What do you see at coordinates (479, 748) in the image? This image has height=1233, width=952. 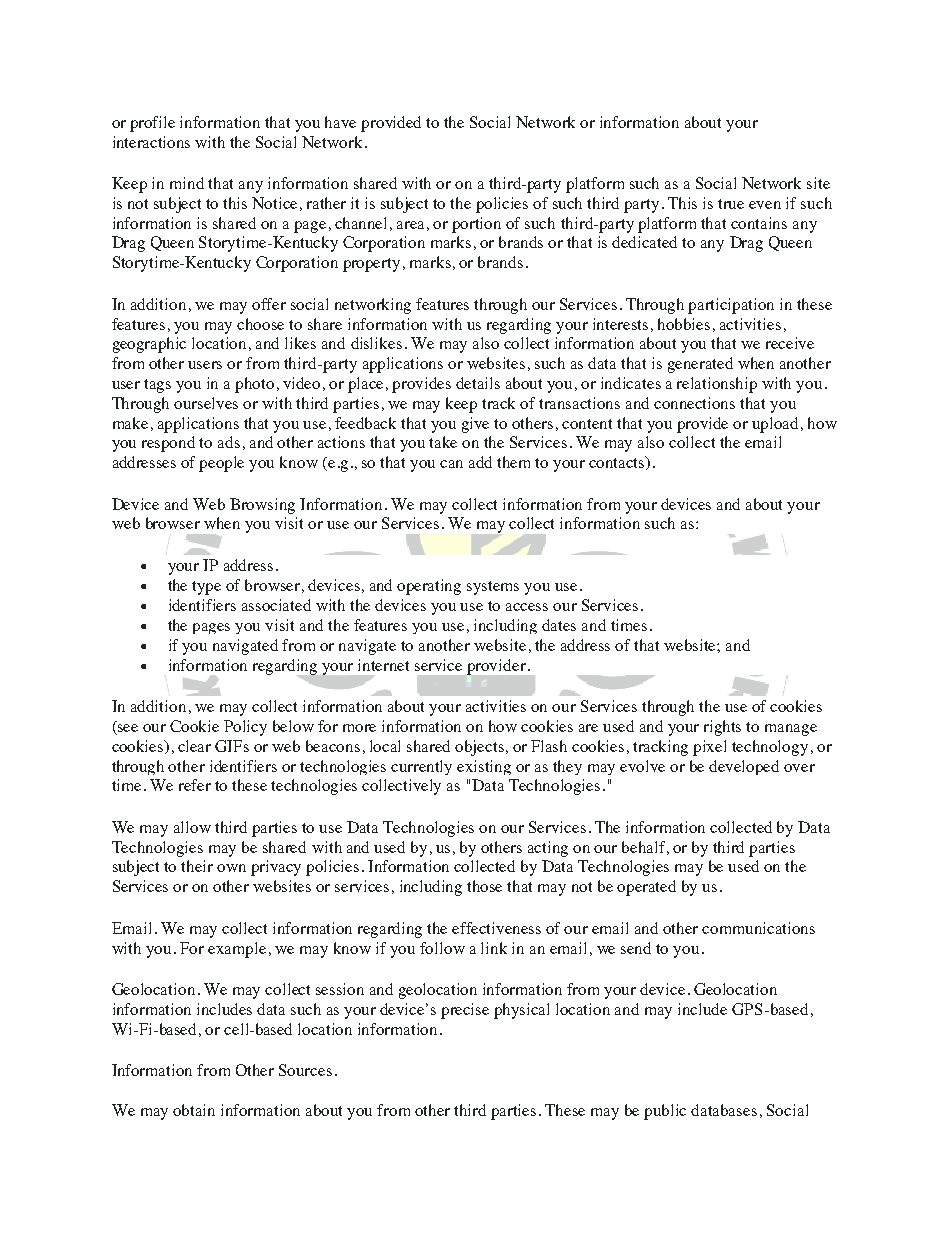 I see `objects` at bounding box center [479, 748].
